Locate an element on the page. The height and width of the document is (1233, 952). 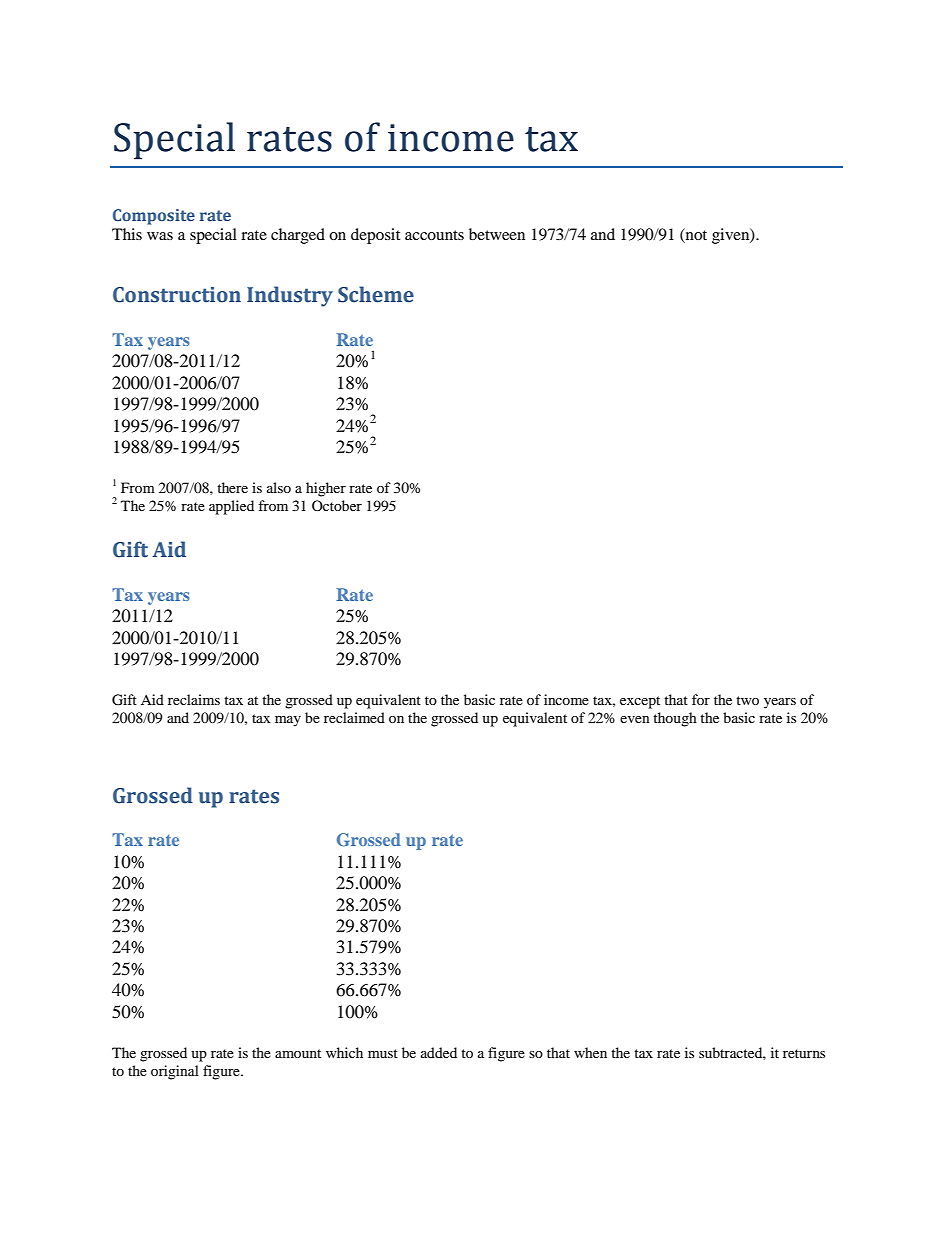
added is located at coordinates (439, 1052).
